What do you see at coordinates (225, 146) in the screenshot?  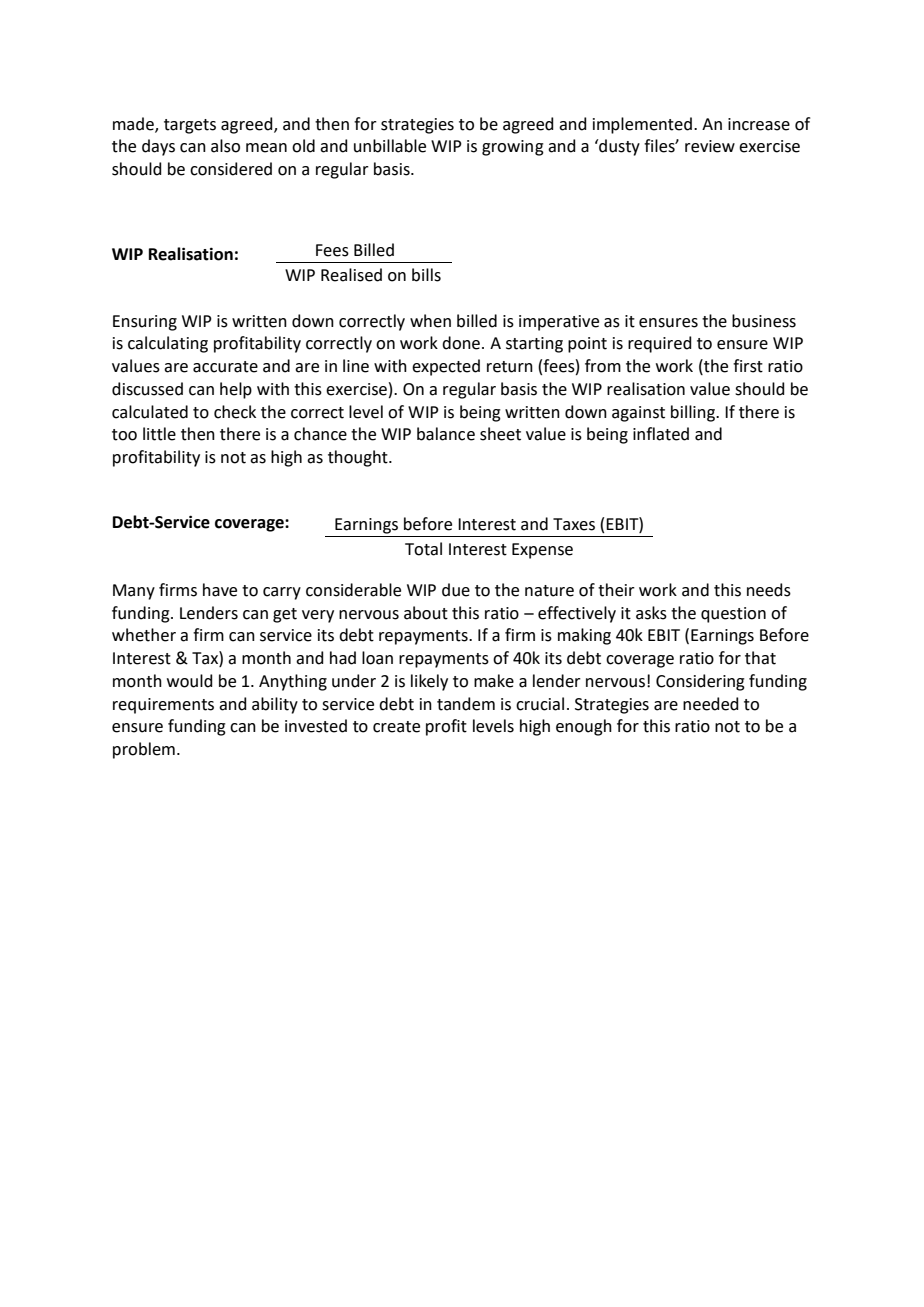 I see `also` at bounding box center [225, 146].
